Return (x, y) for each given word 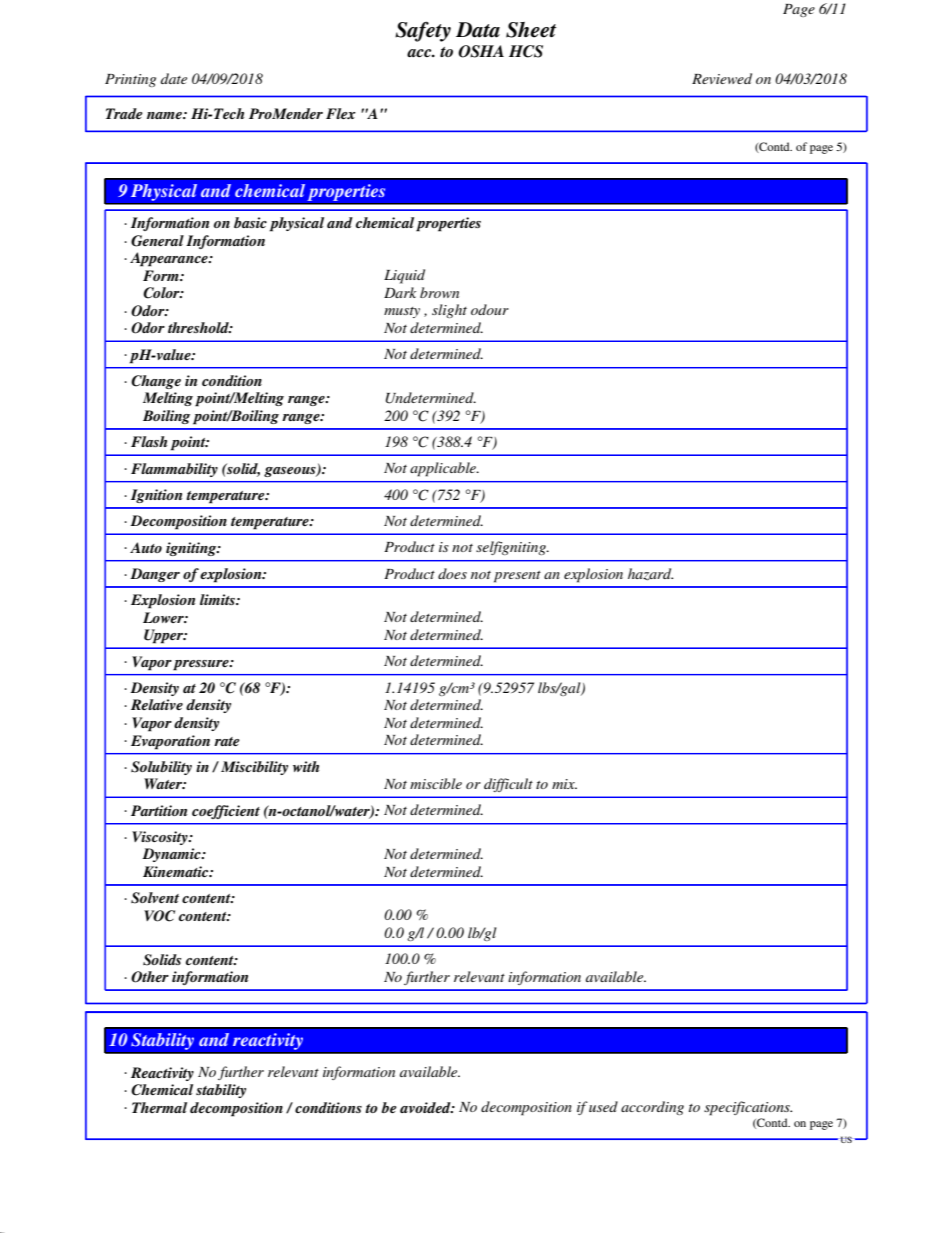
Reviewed (722, 78)
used (603, 1106)
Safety (423, 31)
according (652, 1108)
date (174, 78)
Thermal (159, 1107)
